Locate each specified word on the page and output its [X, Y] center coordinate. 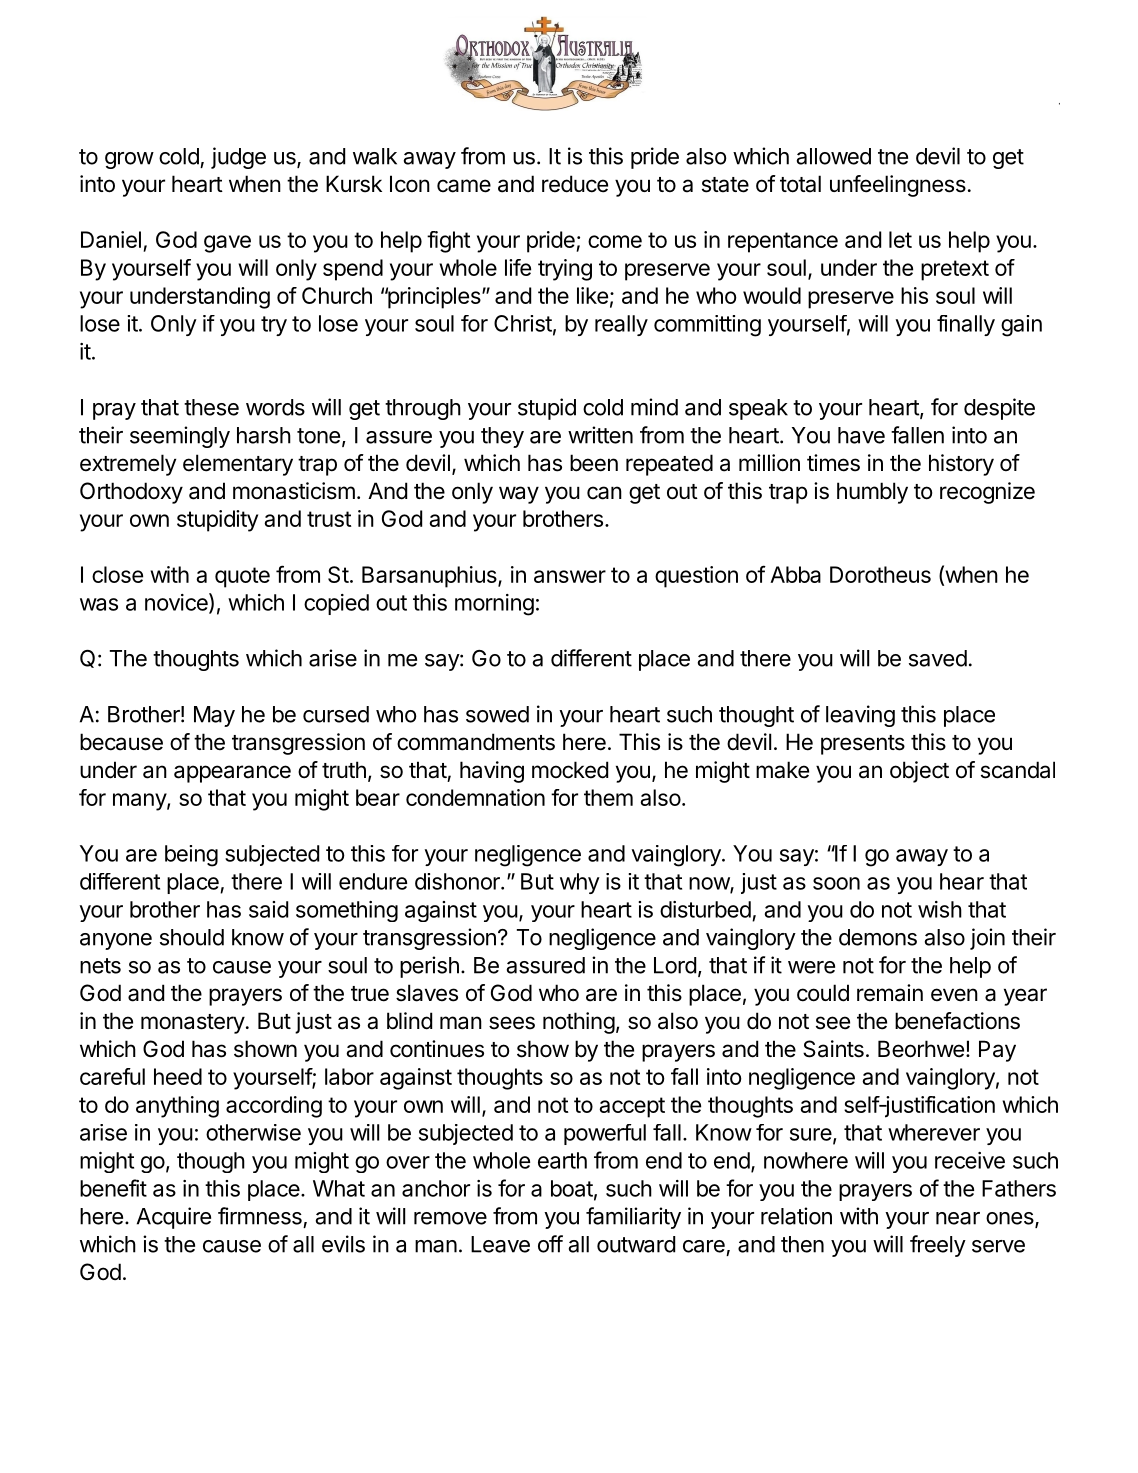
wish [940, 909]
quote [242, 577]
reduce [575, 184]
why [580, 883]
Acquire [174, 1218]
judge [238, 158]
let [900, 239]
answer [570, 576]
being [191, 856]
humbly [872, 493]
